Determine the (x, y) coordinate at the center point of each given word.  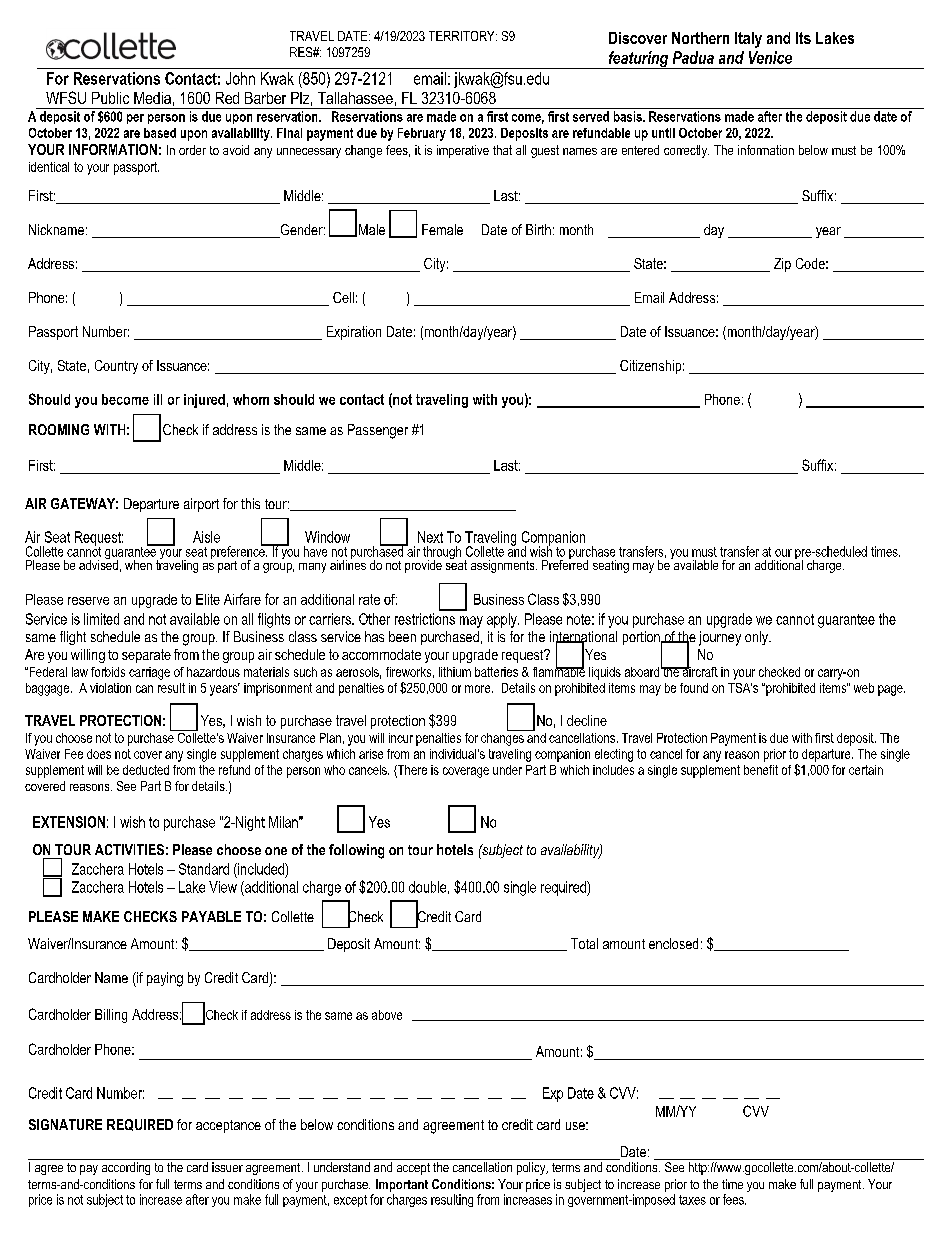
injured (204, 401)
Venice (770, 57)
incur (401, 738)
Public (110, 98)
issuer (227, 1167)
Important (402, 1185)
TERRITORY (463, 36)
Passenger (378, 431)
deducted (146, 770)
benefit (761, 770)
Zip (782, 265)
